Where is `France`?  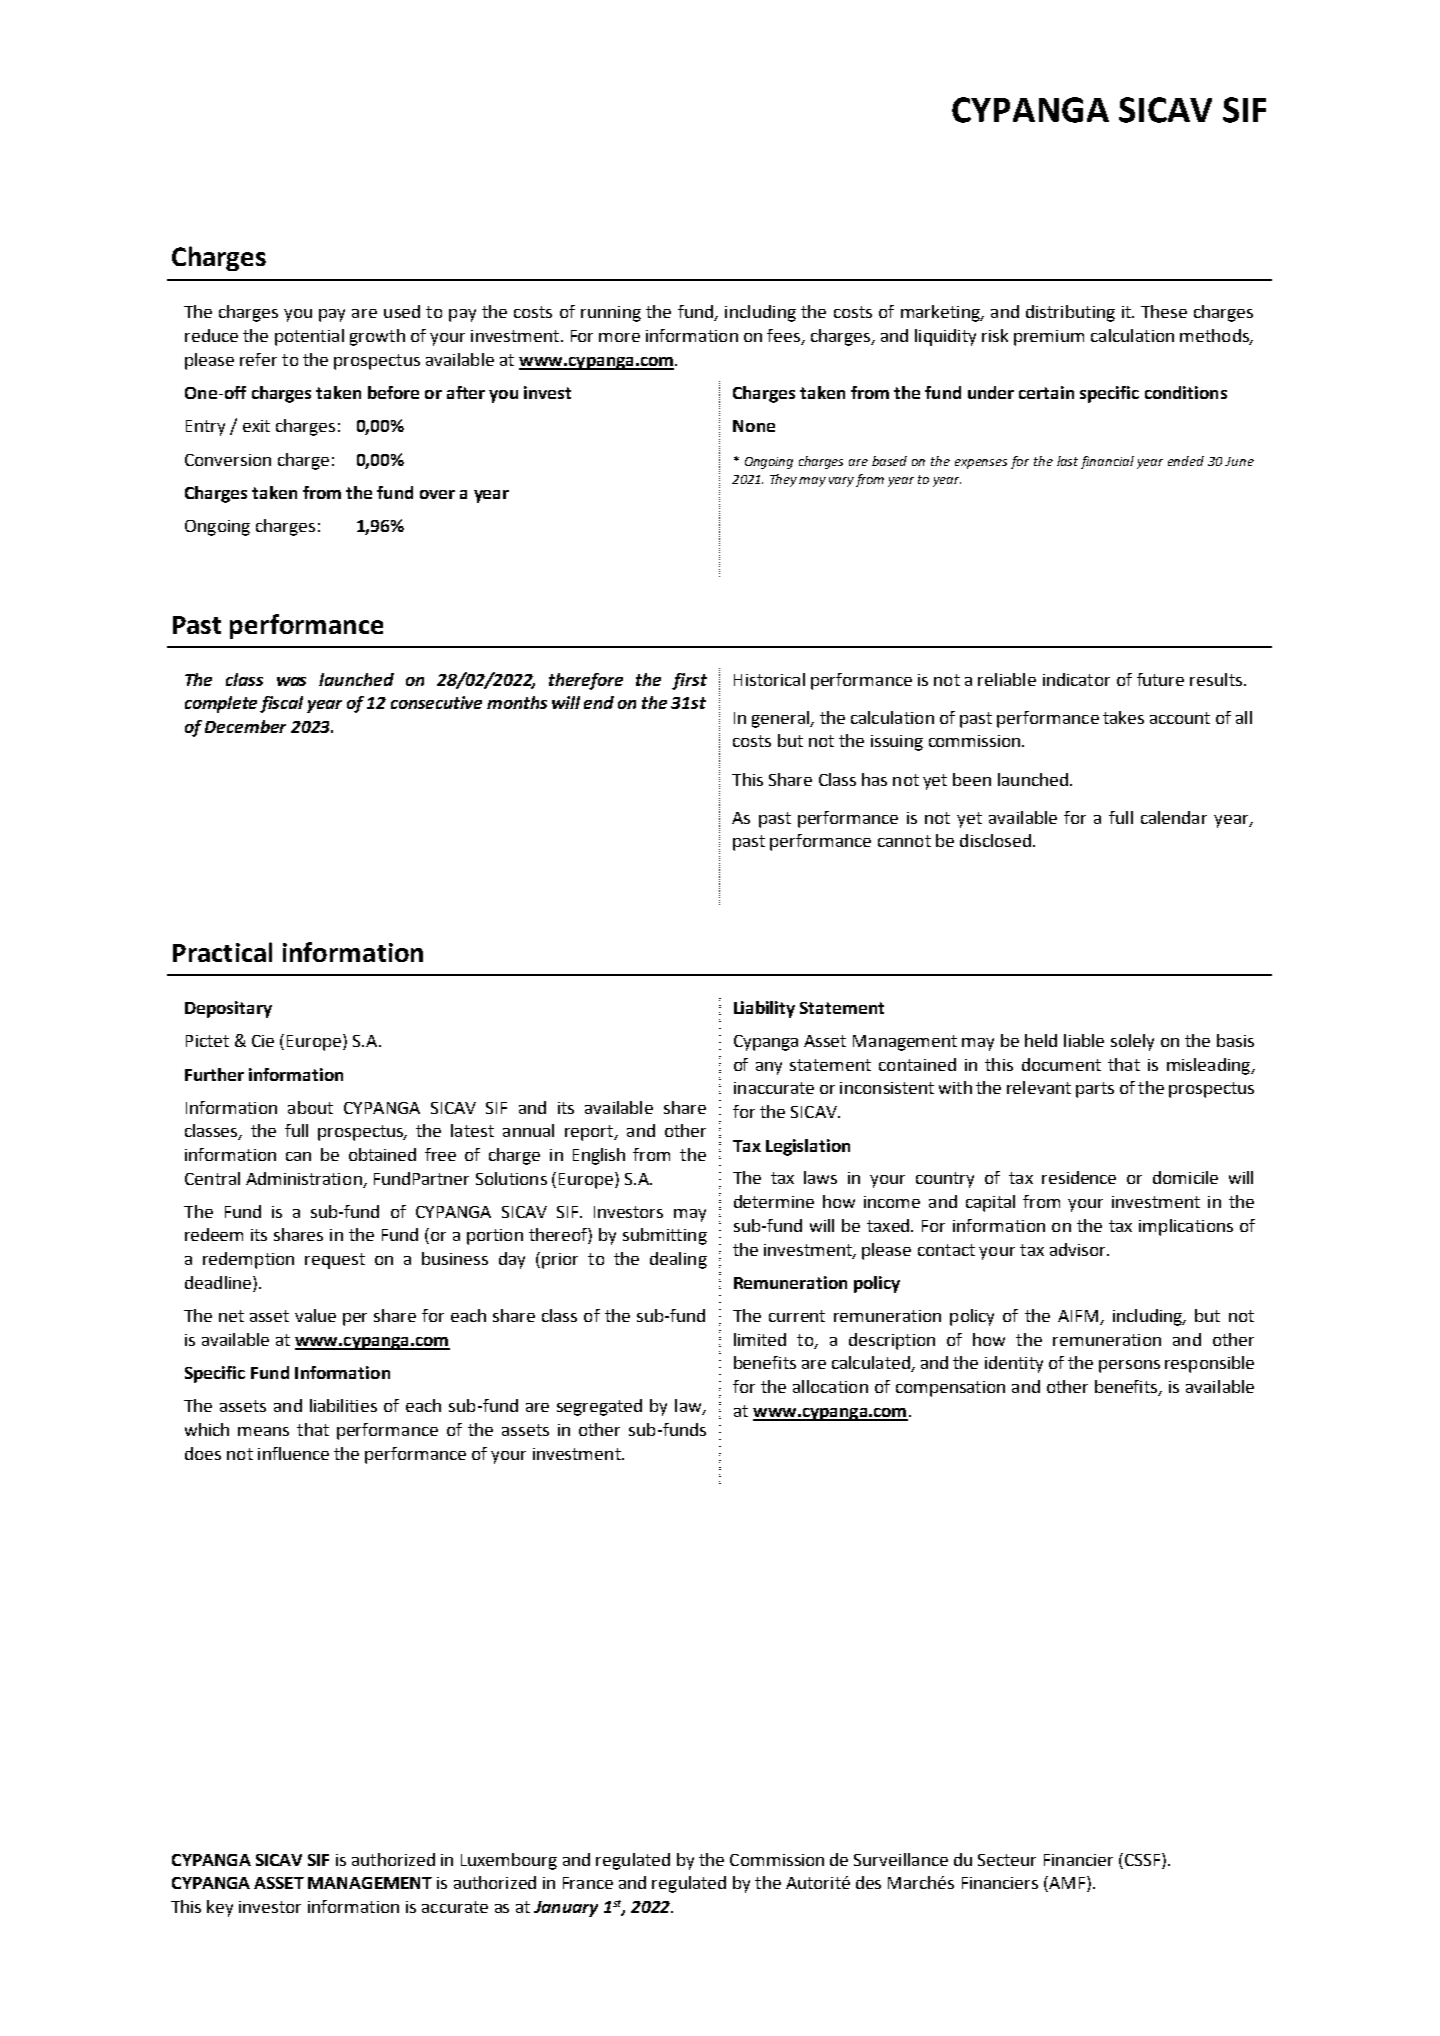
France is located at coordinates (588, 1883).
